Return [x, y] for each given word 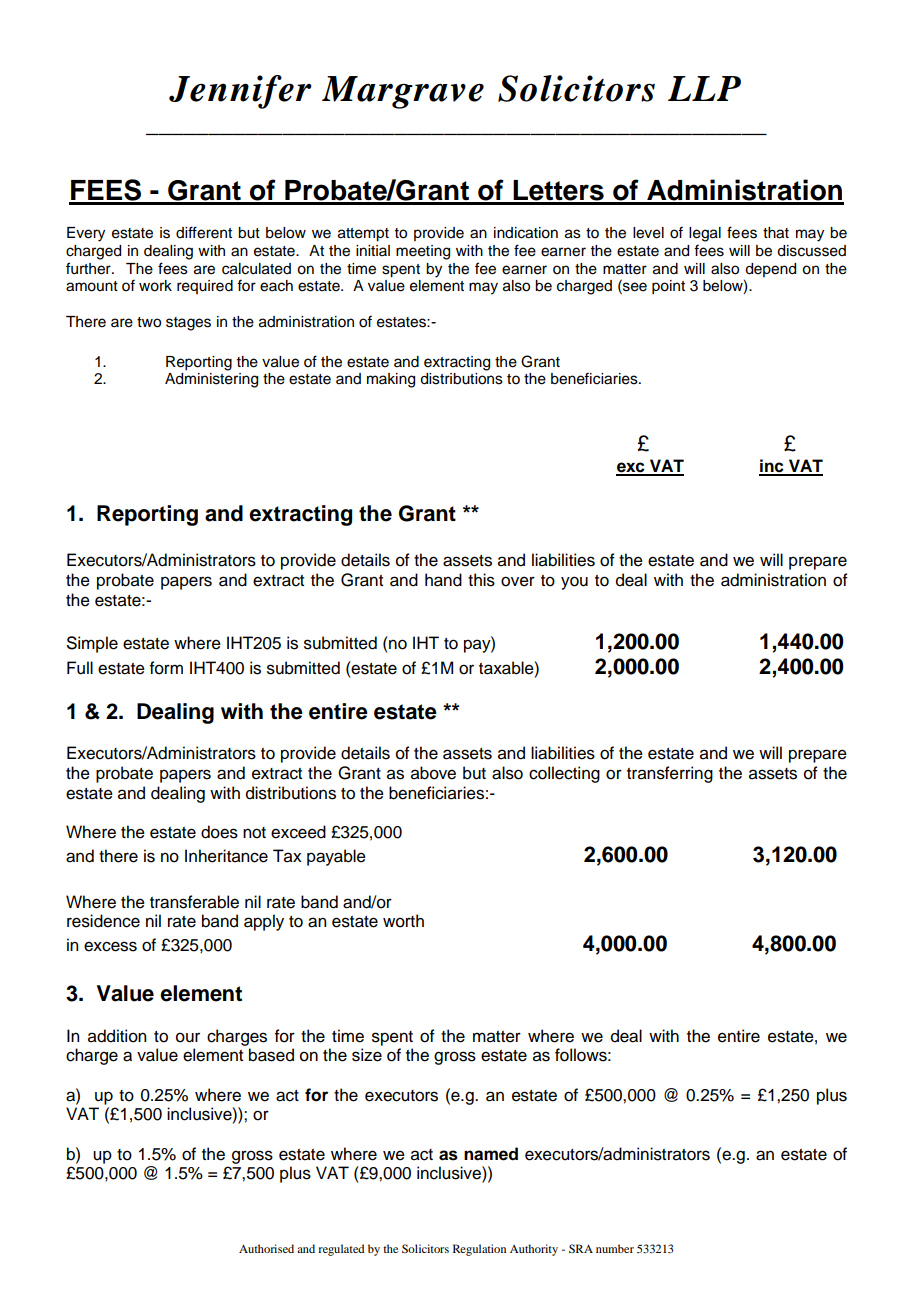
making [391, 380]
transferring [670, 774]
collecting [564, 774]
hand [443, 580]
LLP [704, 88]
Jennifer [240, 92]
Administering [211, 380]
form [166, 668]
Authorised [266, 1248]
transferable [194, 902]
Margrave [403, 92]
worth [403, 921]
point [668, 287]
